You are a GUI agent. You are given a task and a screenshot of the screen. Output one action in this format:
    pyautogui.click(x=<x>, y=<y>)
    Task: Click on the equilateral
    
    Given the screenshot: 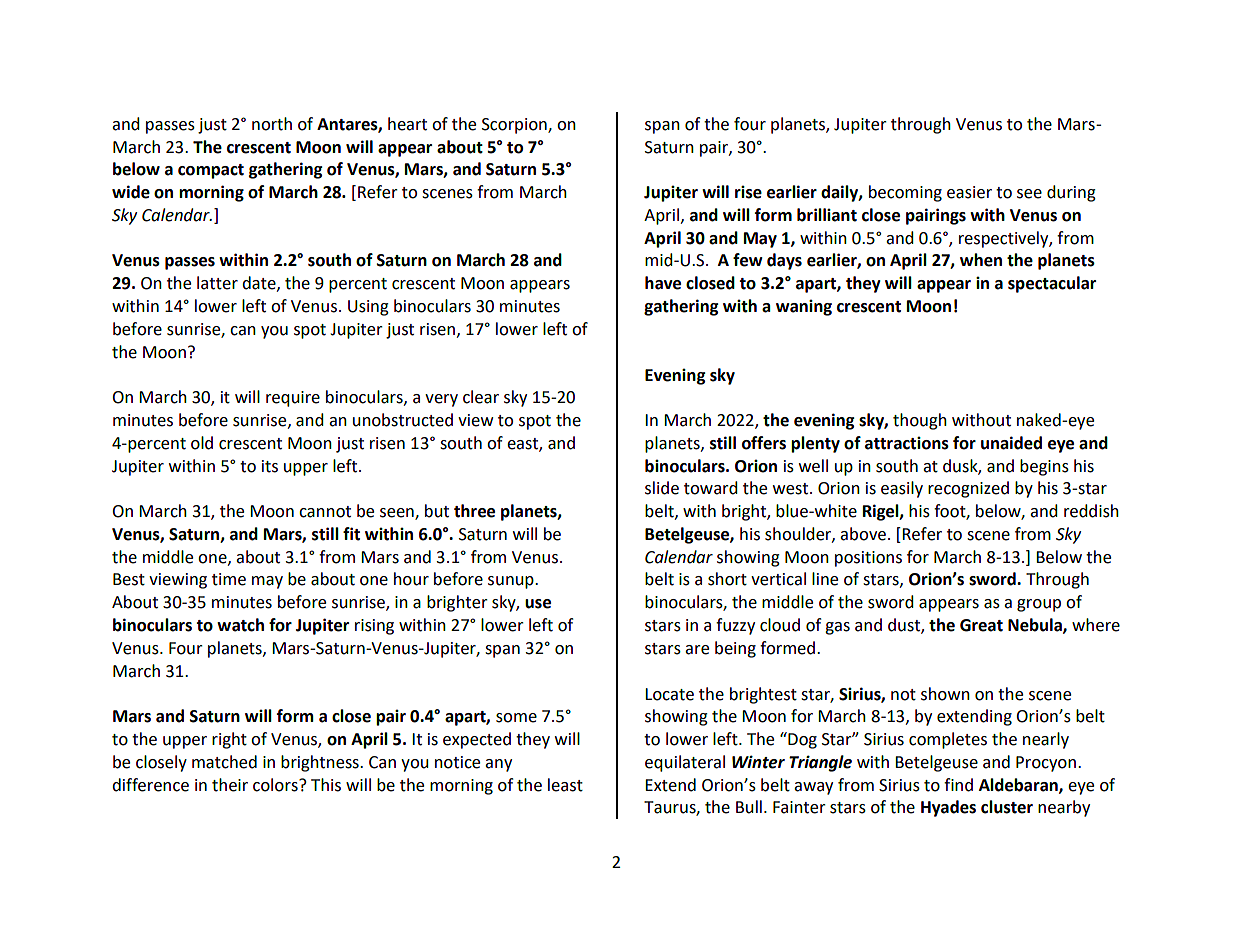 What is the action you would take?
    pyautogui.click(x=685, y=763)
